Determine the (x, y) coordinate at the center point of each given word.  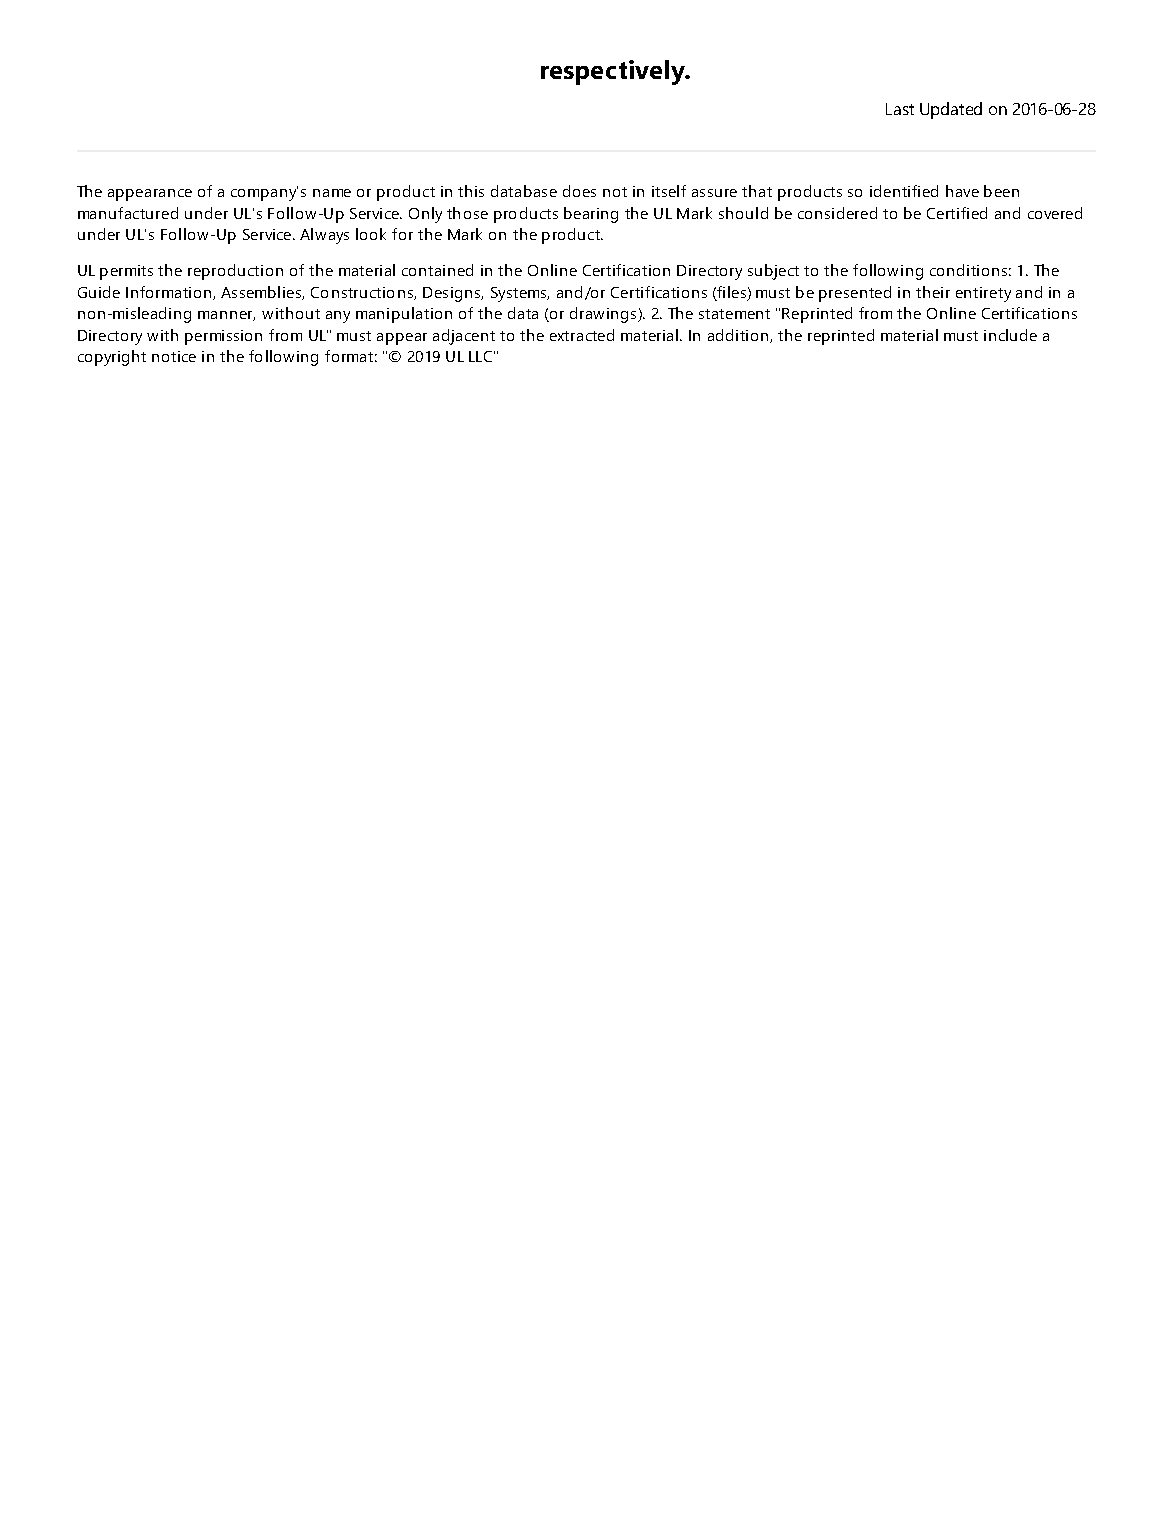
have (962, 191)
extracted (582, 335)
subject (773, 272)
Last (900, 109)
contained (437, 270)
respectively (614, 72)
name (332, 193)
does (579, 191)
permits (126, 272)
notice (174, 356)
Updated (951, 110)
